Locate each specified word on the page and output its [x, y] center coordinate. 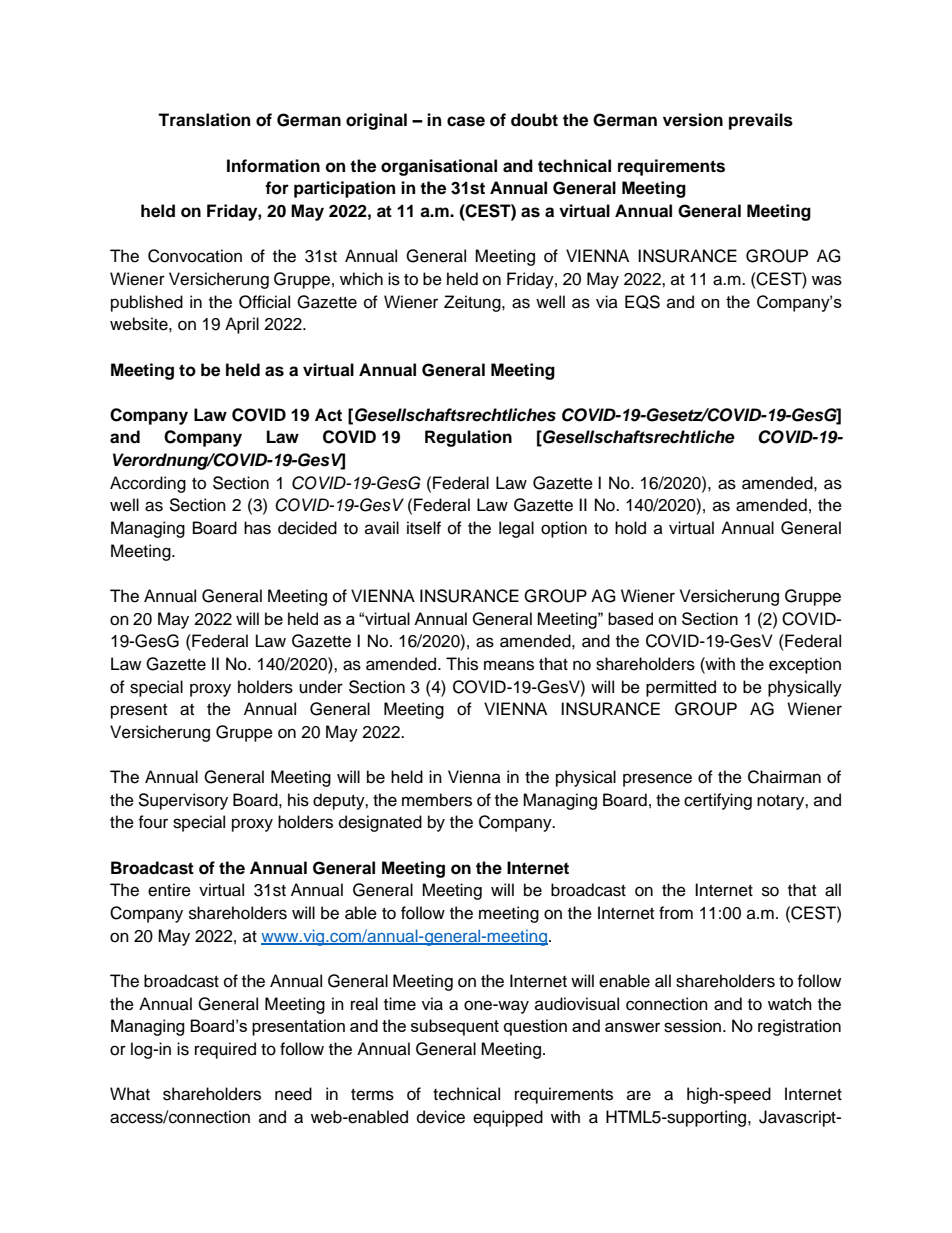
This [462, 664]
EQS [642, 302]
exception [805, 665]
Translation [204, 120]
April [242, 325]
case [466, 121]
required [225, 1050]
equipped [508, 1118]
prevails [761, 121]
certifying [718, 801]
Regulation [468, 438]
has [257, 528]
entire [169, 890]
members [437, 800]
